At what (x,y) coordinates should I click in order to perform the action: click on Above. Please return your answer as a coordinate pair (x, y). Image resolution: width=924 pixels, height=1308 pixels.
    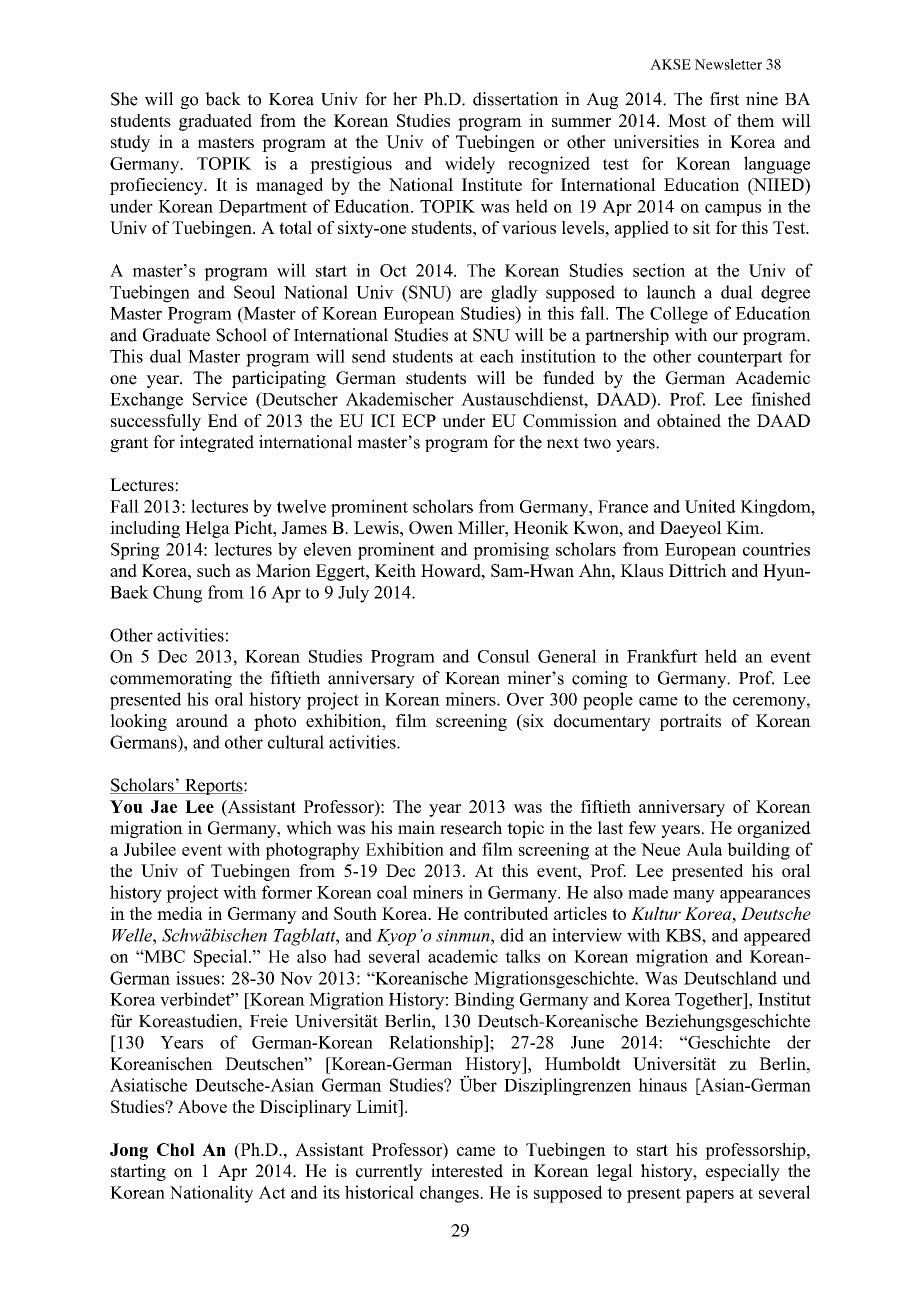
    Looking at the image, I should click on (202, 1106).
